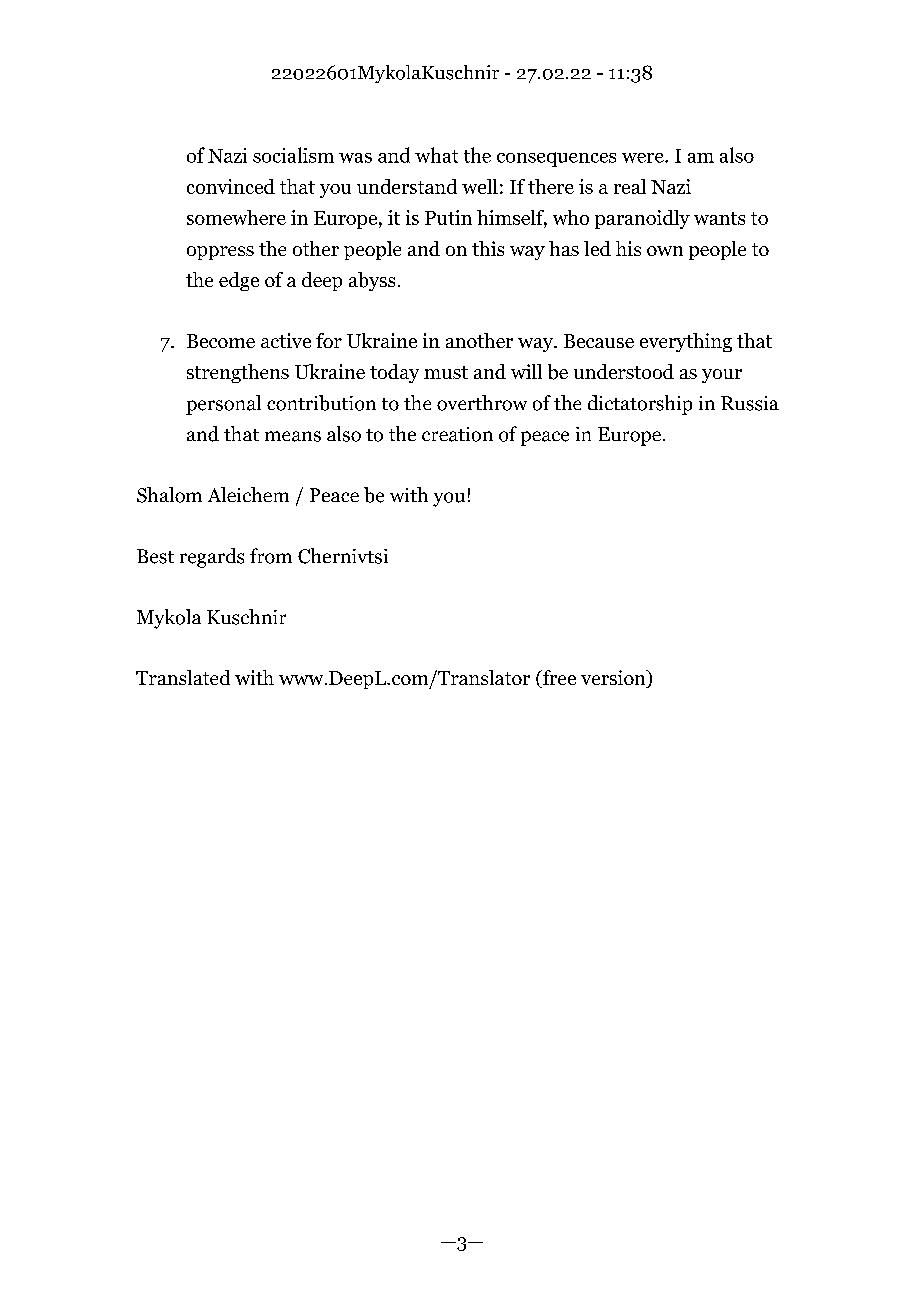 The image size is (924, 1308). What do you see at coordinates (169, 495) in the screenshot?
I see `Shalom` at bounding box center [169, 495].
